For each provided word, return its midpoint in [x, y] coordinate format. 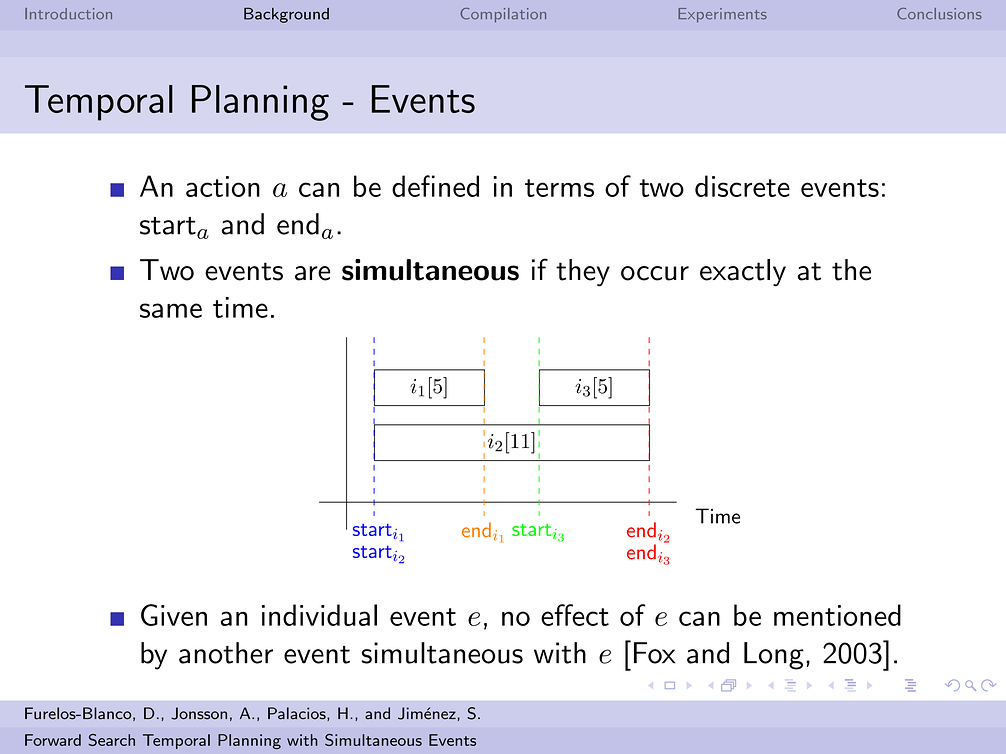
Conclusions [939, 14]
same [171, 310]
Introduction [68, 14]
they [583, 273]
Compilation [503, 15]
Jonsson [199, 713]
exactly [743, 273]
